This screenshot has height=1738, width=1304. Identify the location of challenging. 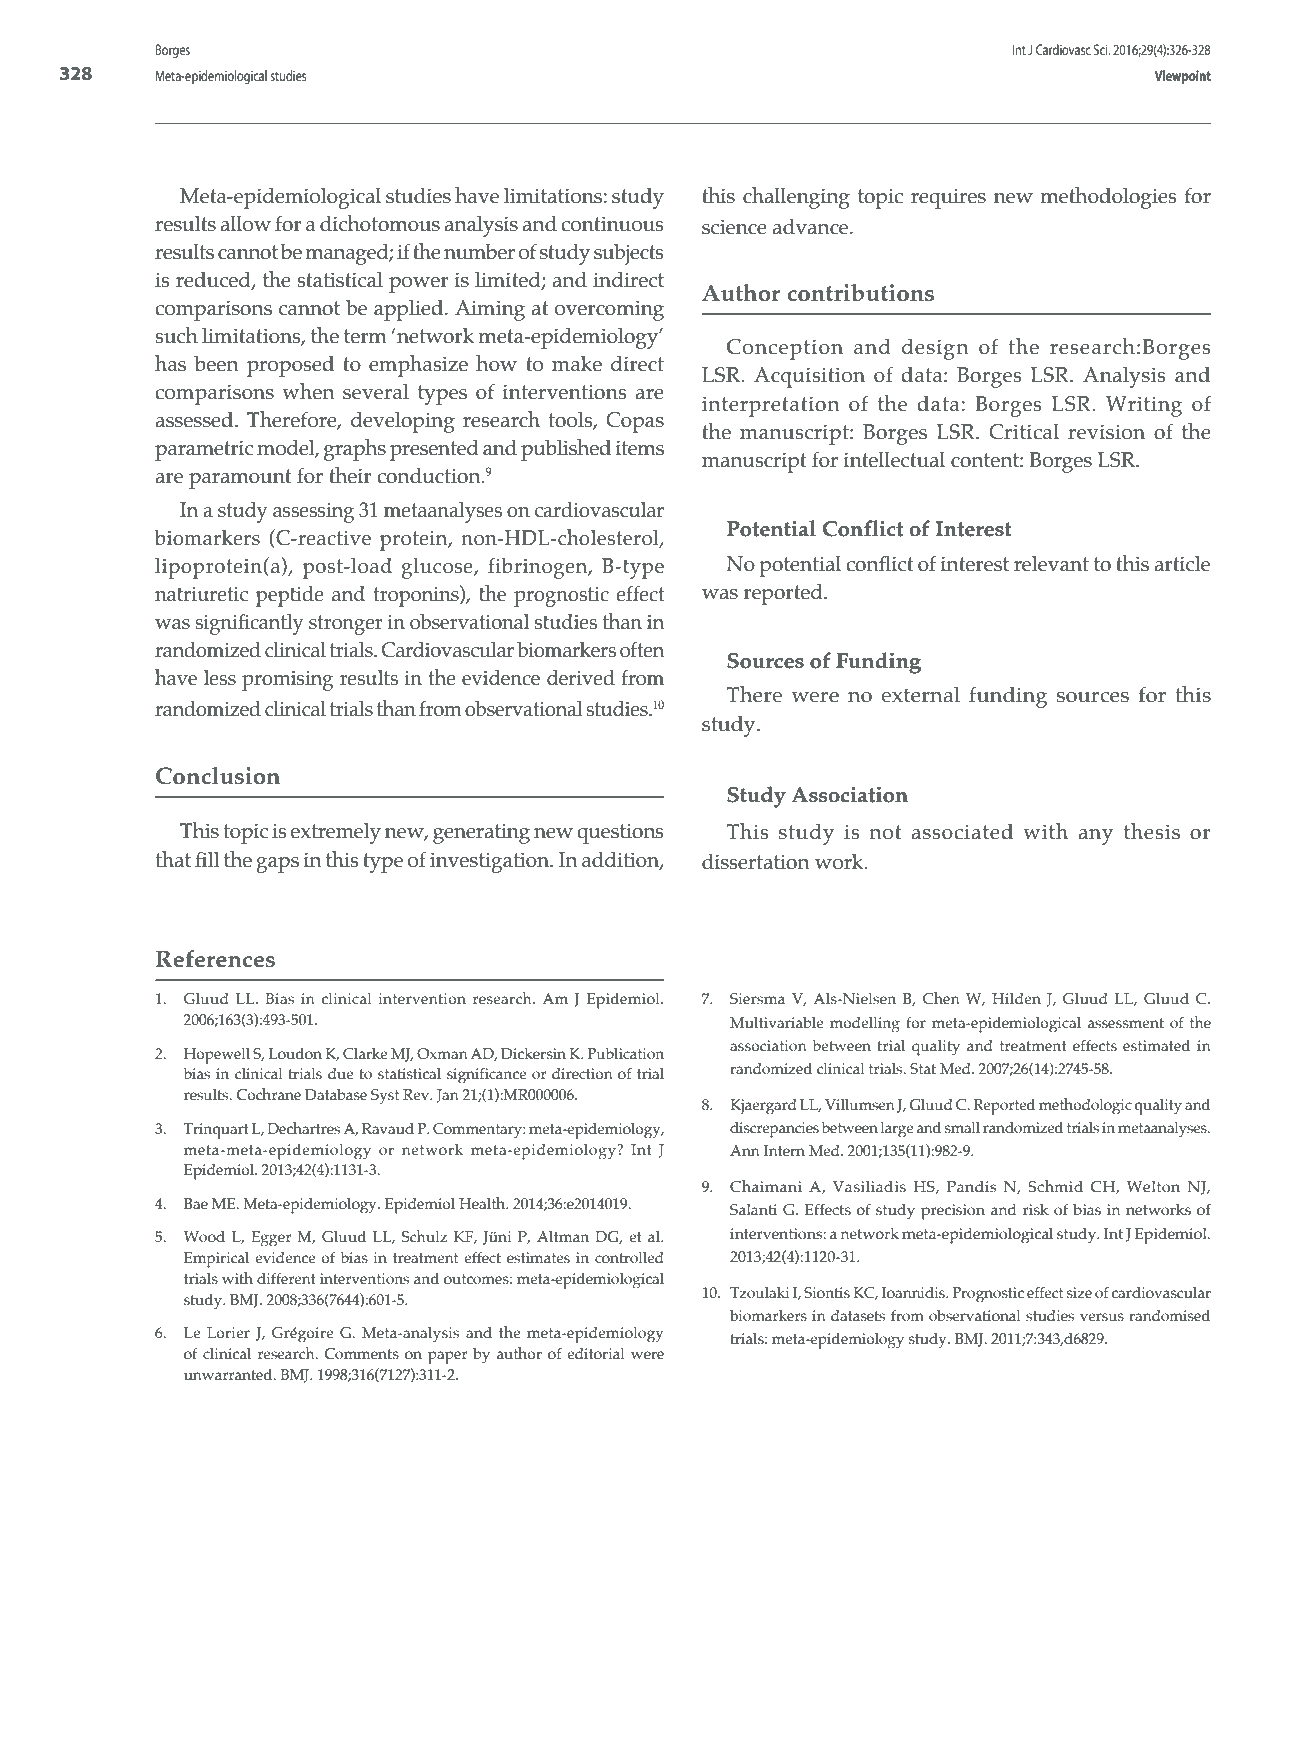
(796, 198).
